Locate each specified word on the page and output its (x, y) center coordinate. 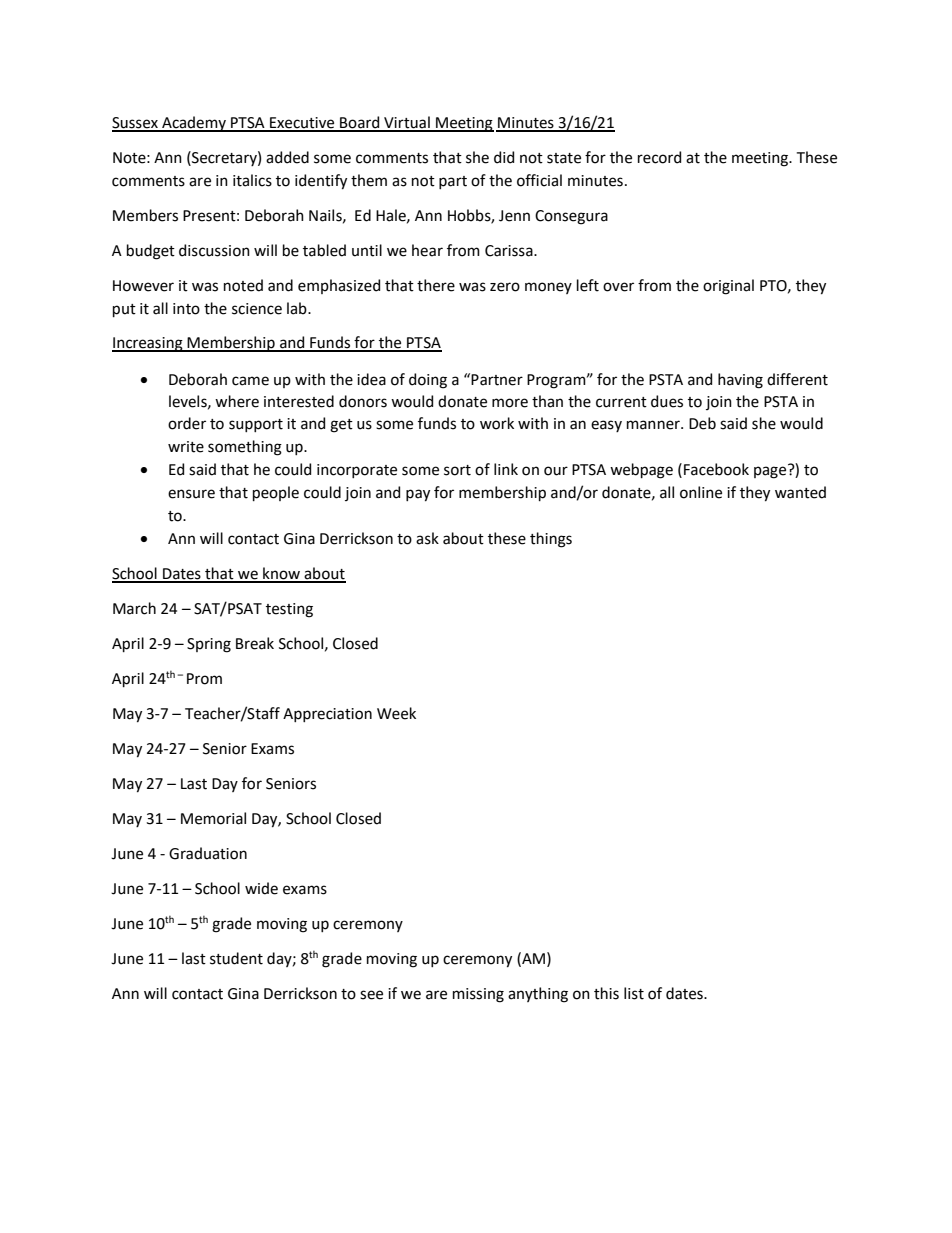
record (659, 157)
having (740, 381)
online (701, 492)
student (236, 958)
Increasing (148, 344)
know (281, 574)
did (504, 157)
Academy (194, 124)
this (606, 993)
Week (396, 713)
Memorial (213, 818)
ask (427, 538)
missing (478, 995)
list (634, 993)
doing (428, 381)
